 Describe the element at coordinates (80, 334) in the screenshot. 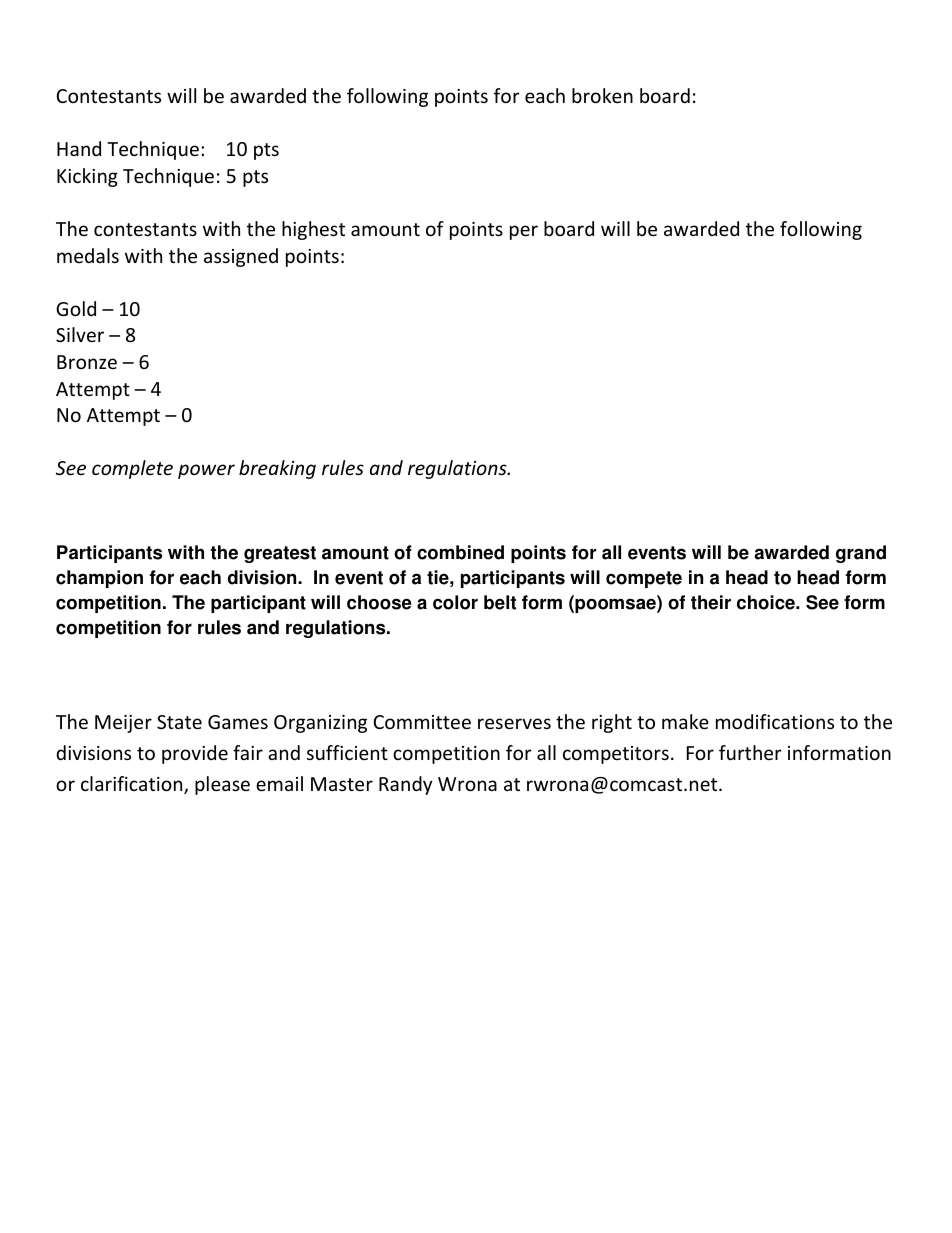

I see `Silver` at that location.
